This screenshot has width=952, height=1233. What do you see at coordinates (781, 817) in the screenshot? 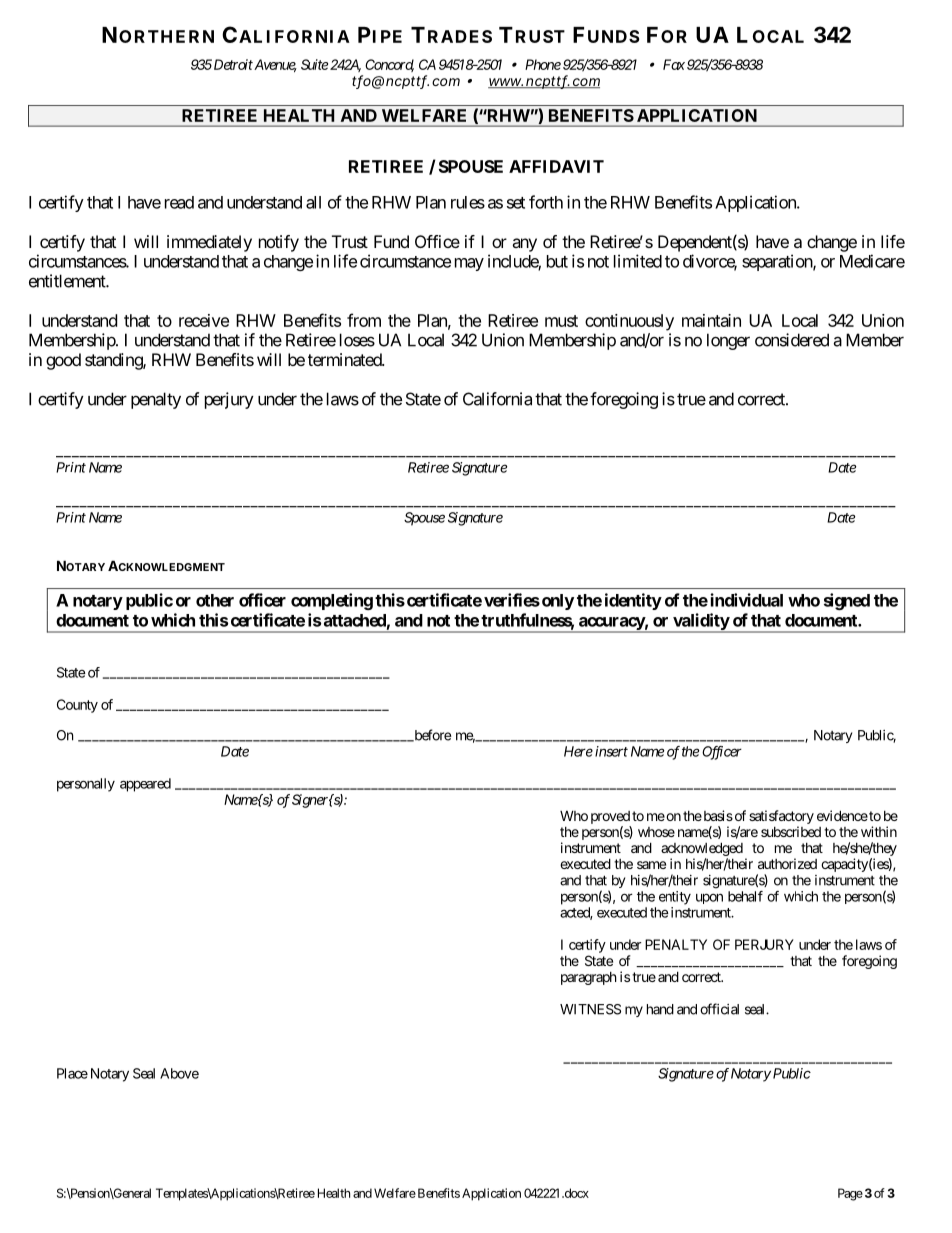
I see `satisfactory` at bounding box center [781, 817].
